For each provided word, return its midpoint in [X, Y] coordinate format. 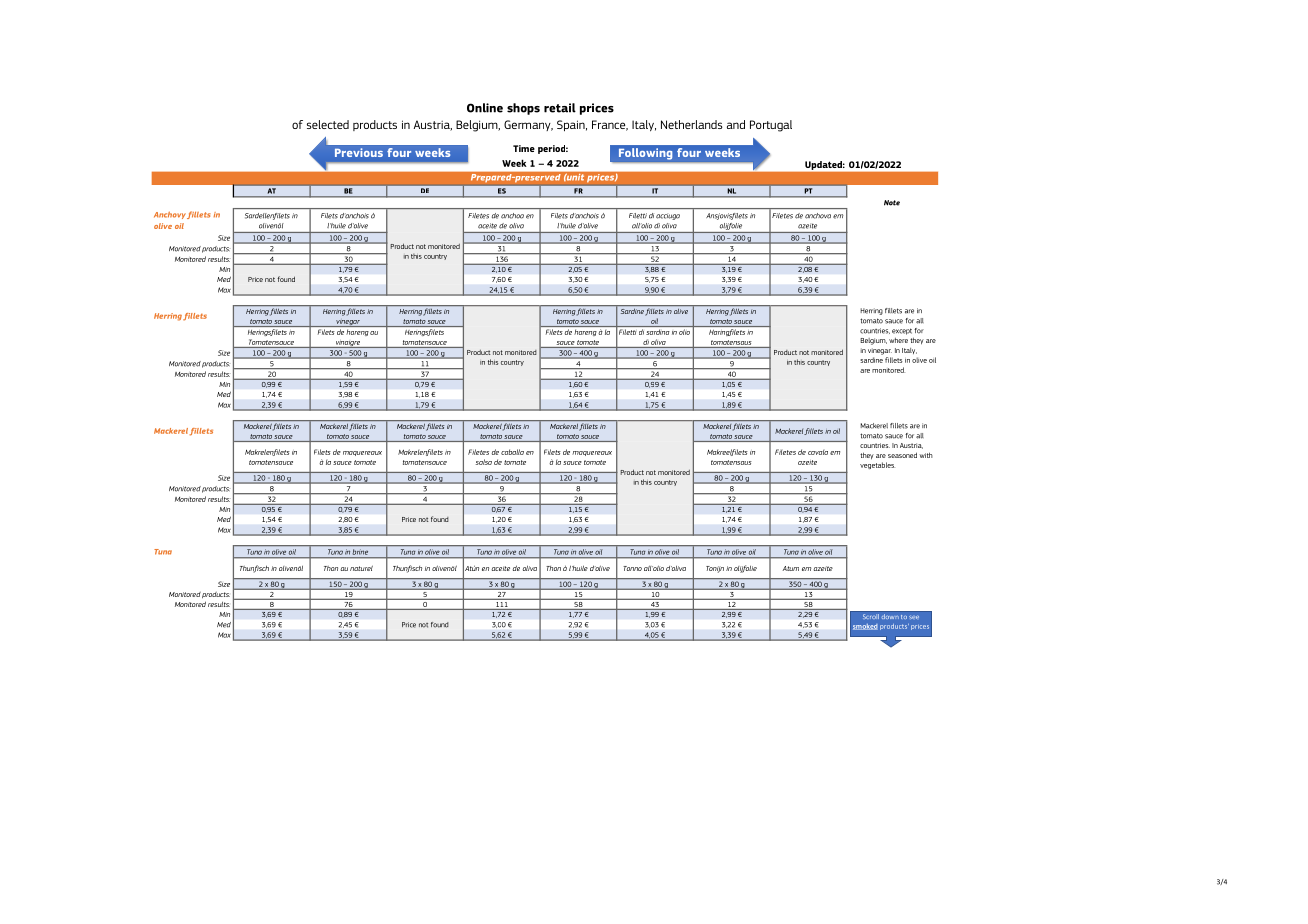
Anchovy [170, 215]
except [902, 331]
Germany [528, 125]
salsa [484, 462]
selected [328, 124]
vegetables [877, 465]
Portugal [771, 126]
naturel [361, 568]
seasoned [902, 455]
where [898, 340]
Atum [790, 568]
